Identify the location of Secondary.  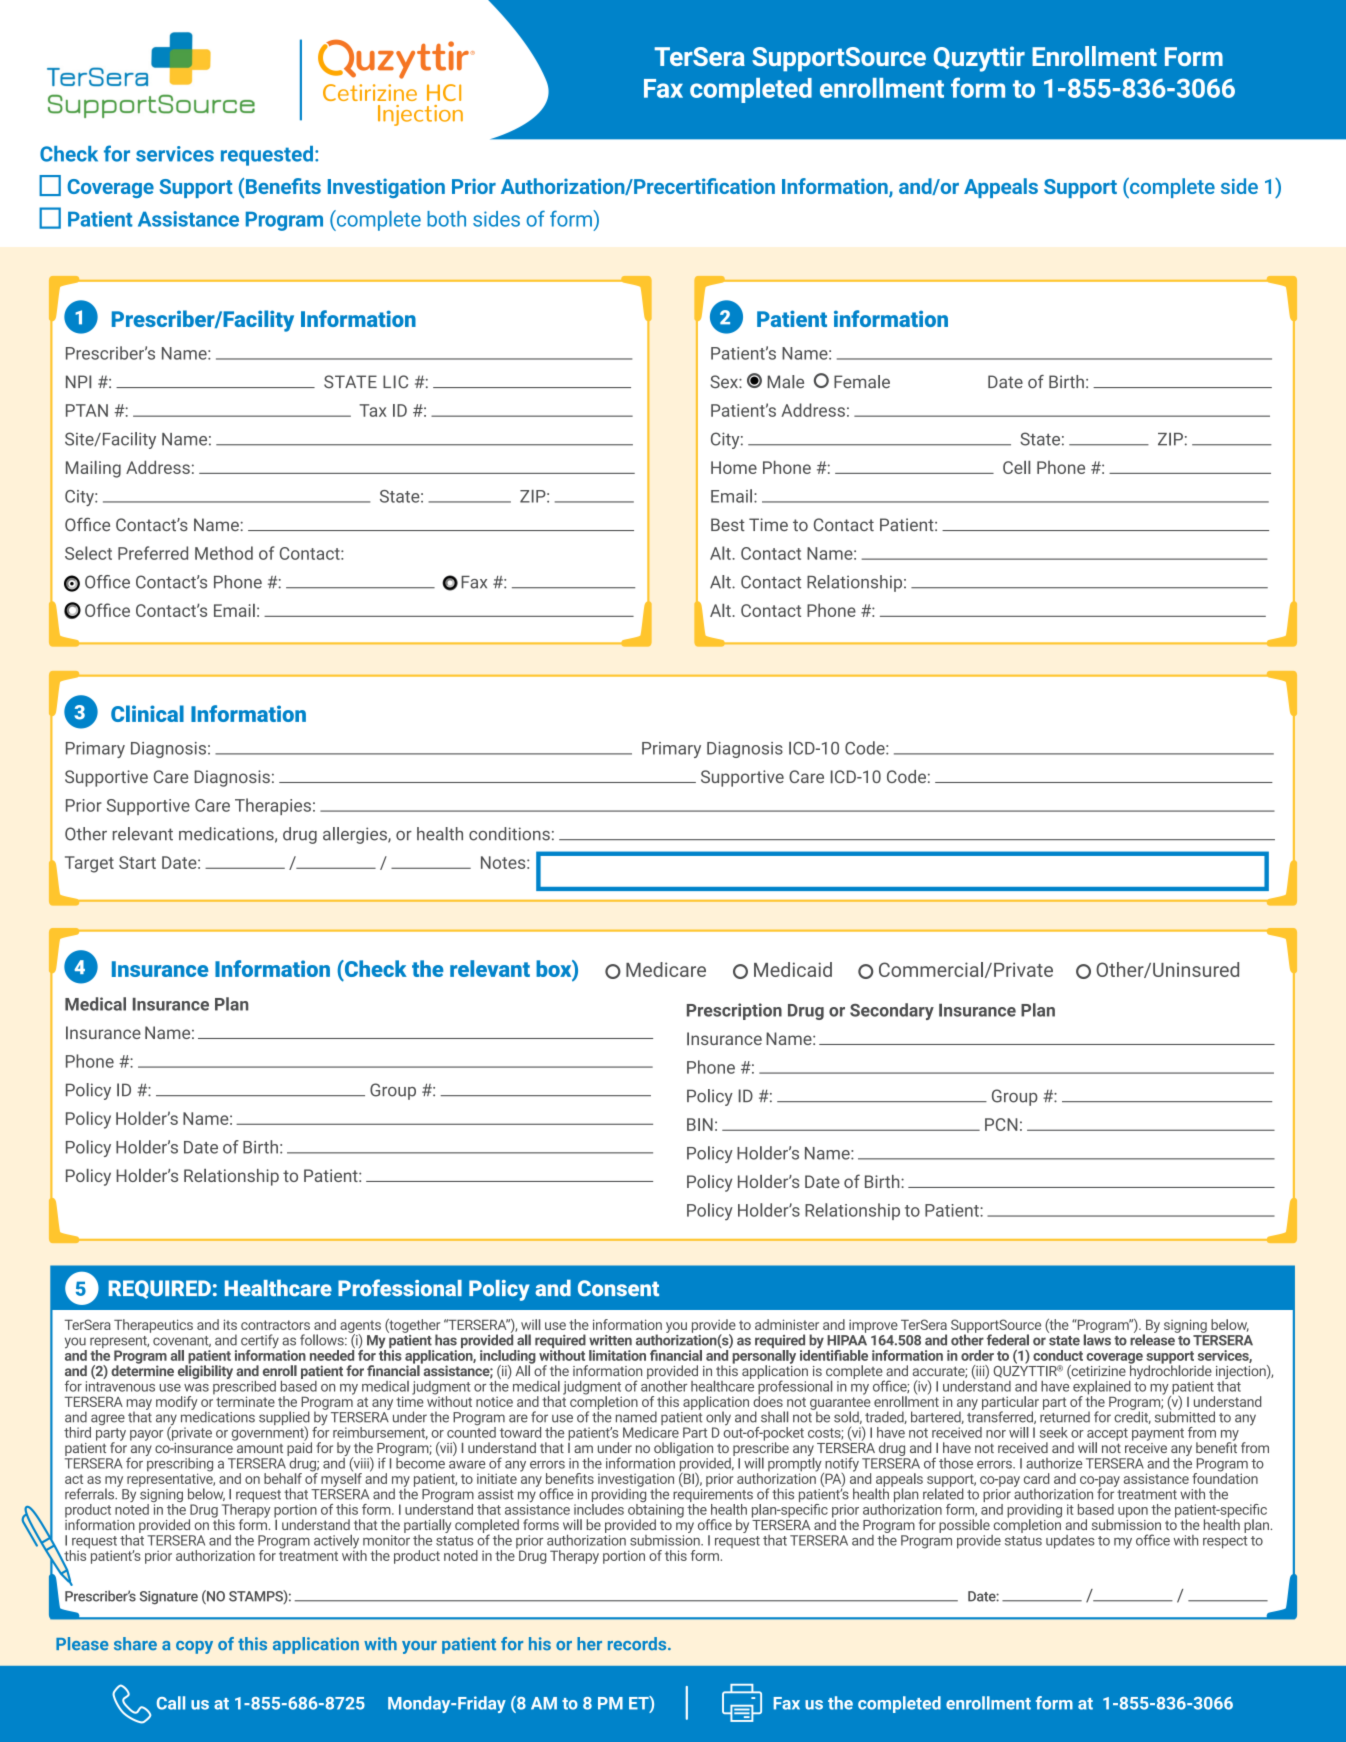
(892, 1011).
